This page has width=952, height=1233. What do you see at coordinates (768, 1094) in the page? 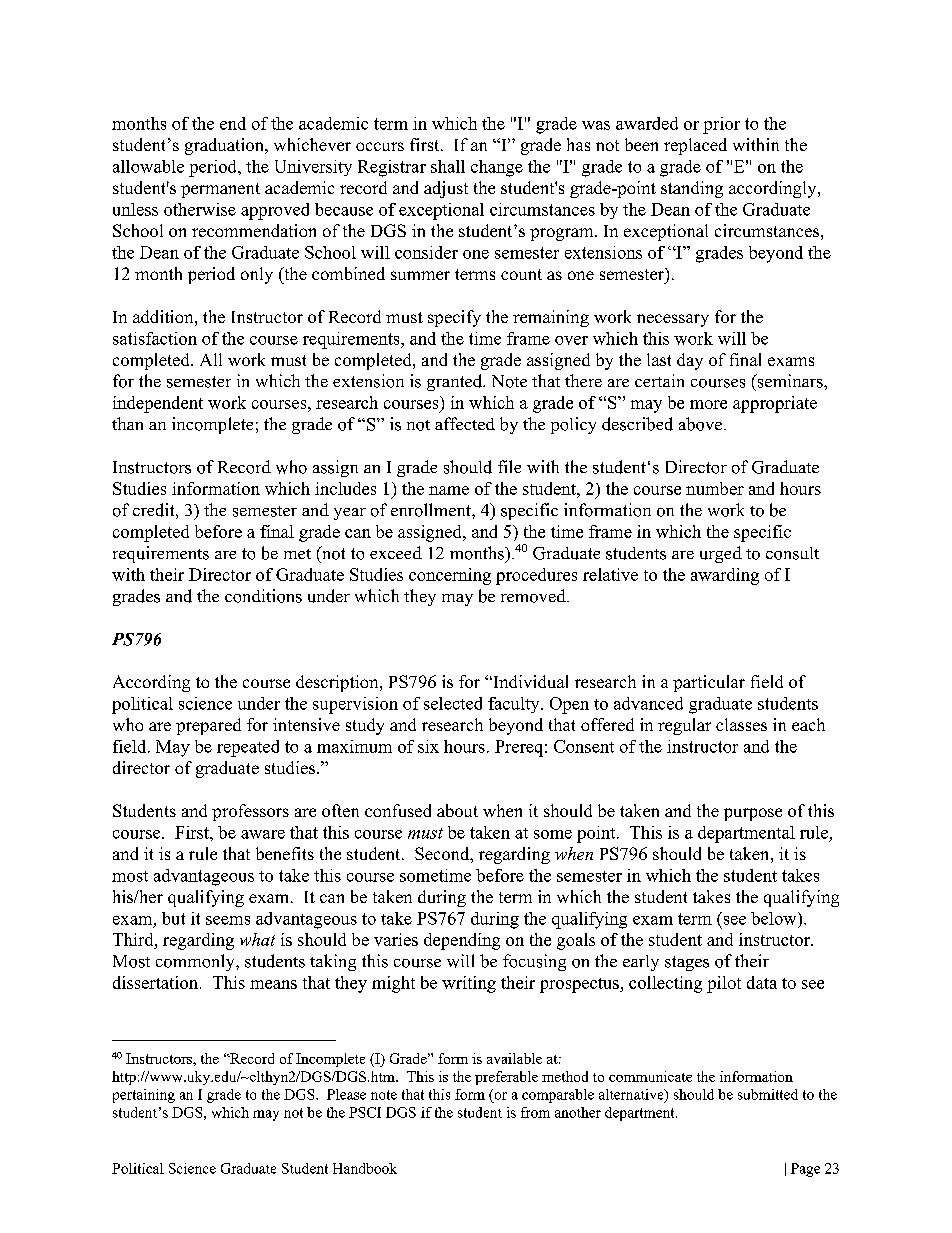
I see `submitted` at bounding box center [768, 1094].
